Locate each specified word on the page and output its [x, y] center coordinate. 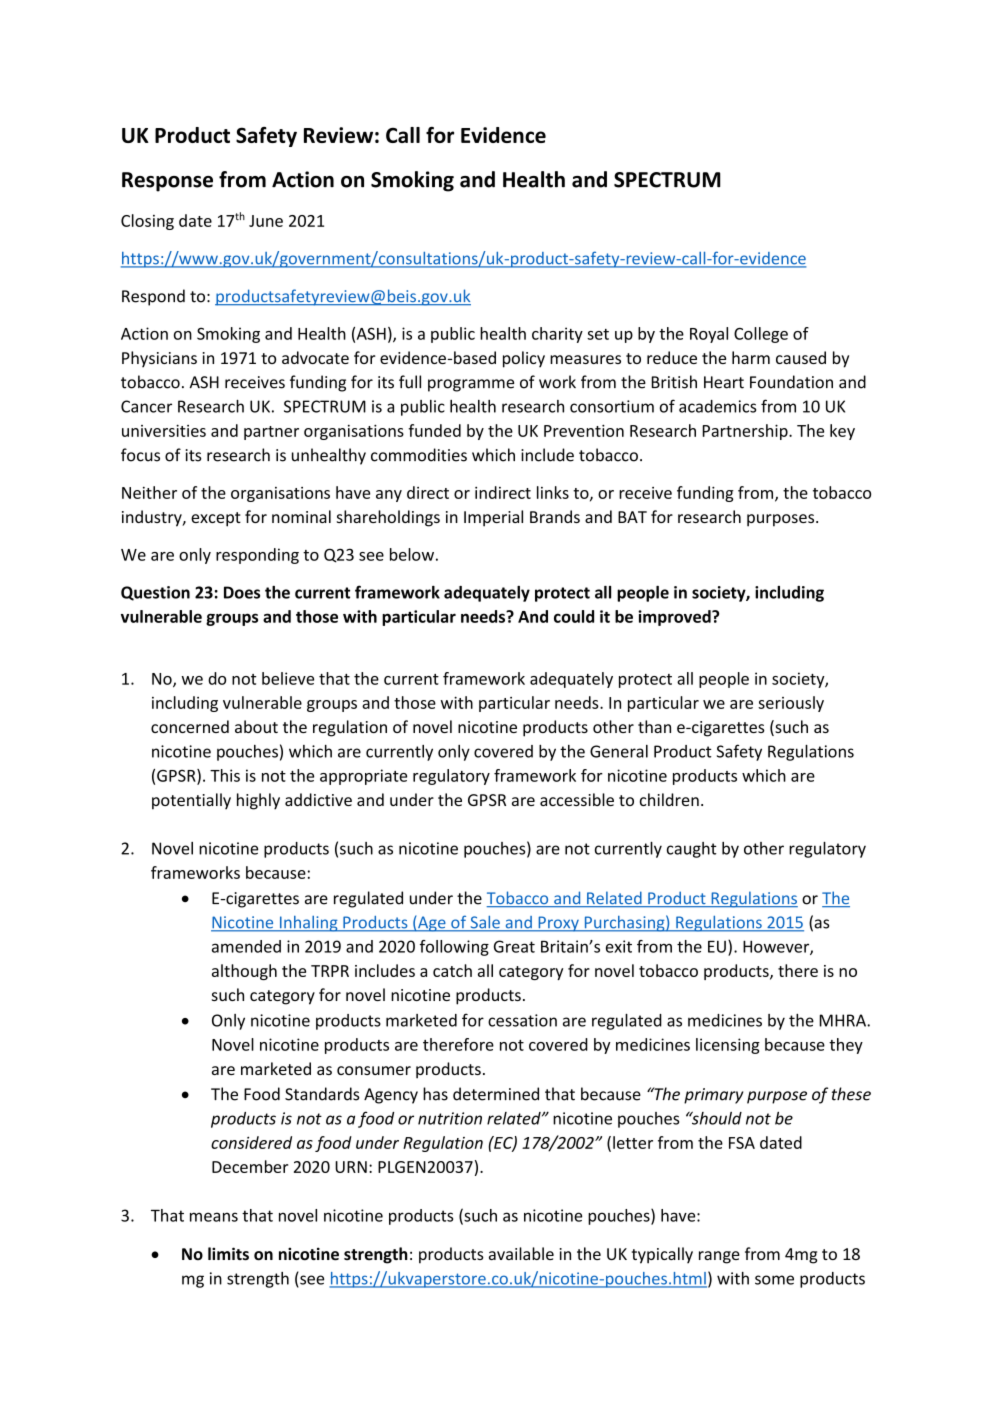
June [266, 221]
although [244, 972]
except [216, 519]
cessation [522, 1020]
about [256, 726]
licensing [728, 1046]
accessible [577, 799]
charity [557, 335]
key [842, 432]
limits [228, 1254]
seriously [791, 704]
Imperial [493, 518]
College [761, 335]
